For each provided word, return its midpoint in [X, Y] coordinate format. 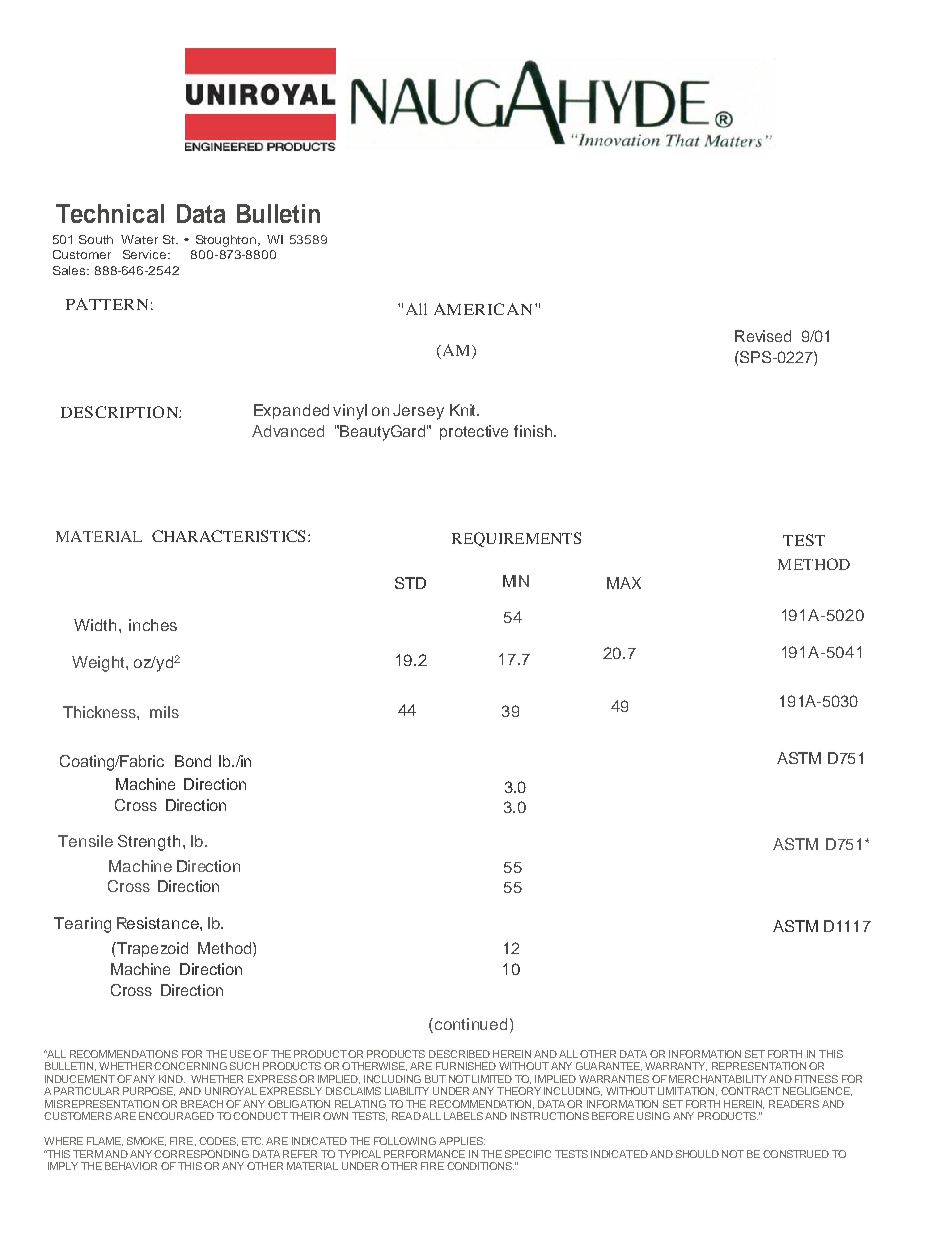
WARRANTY [676, 1066]
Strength [149, 843]
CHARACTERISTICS [228, 536]
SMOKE [146, 1141]
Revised [763, 336]
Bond [193, 761]
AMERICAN [485, 309]
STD [410, 583]
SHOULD [697, 1154]
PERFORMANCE [424, 1154]
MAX [624, 583]
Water [139, 239]
